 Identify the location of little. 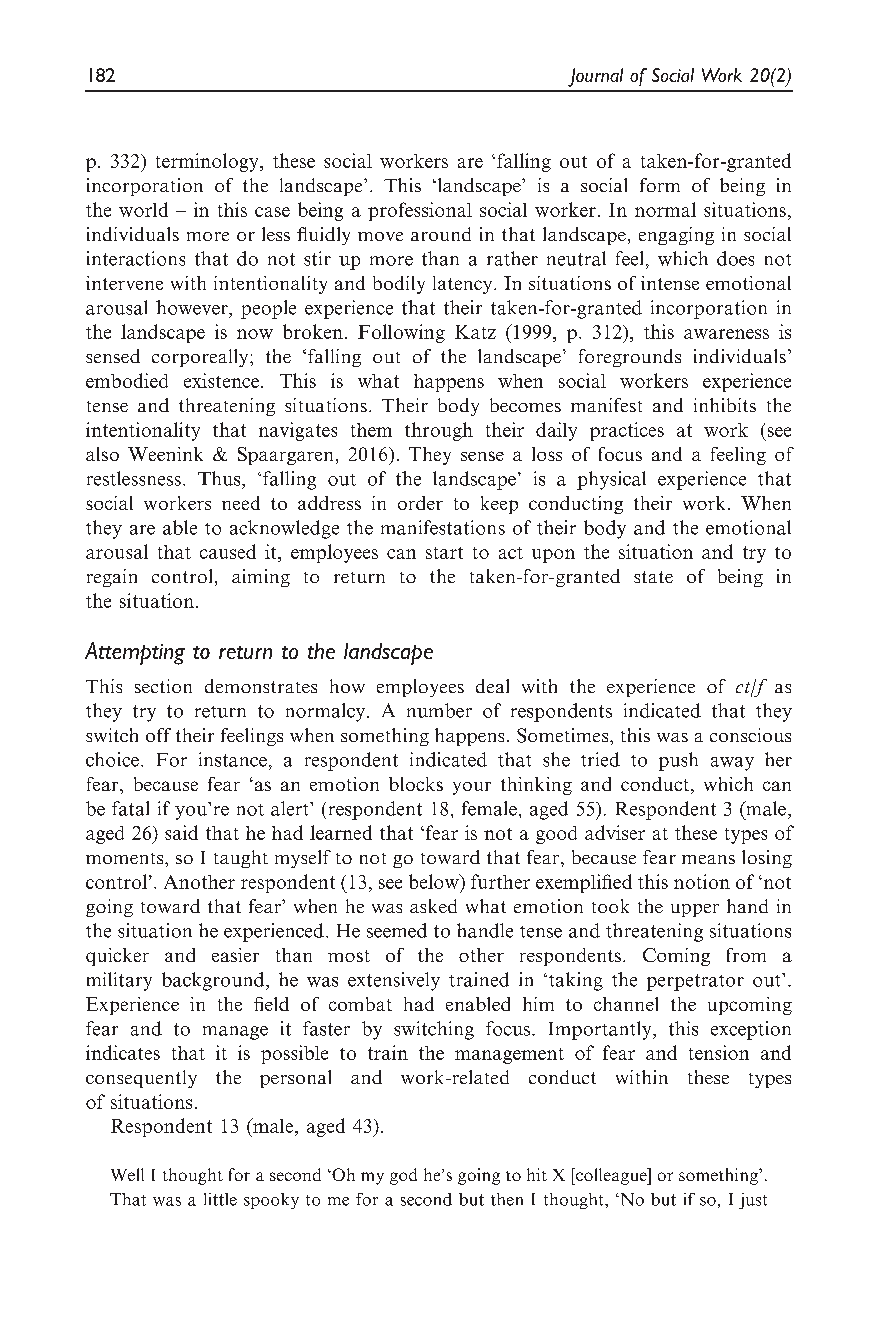
(220, 1199).
